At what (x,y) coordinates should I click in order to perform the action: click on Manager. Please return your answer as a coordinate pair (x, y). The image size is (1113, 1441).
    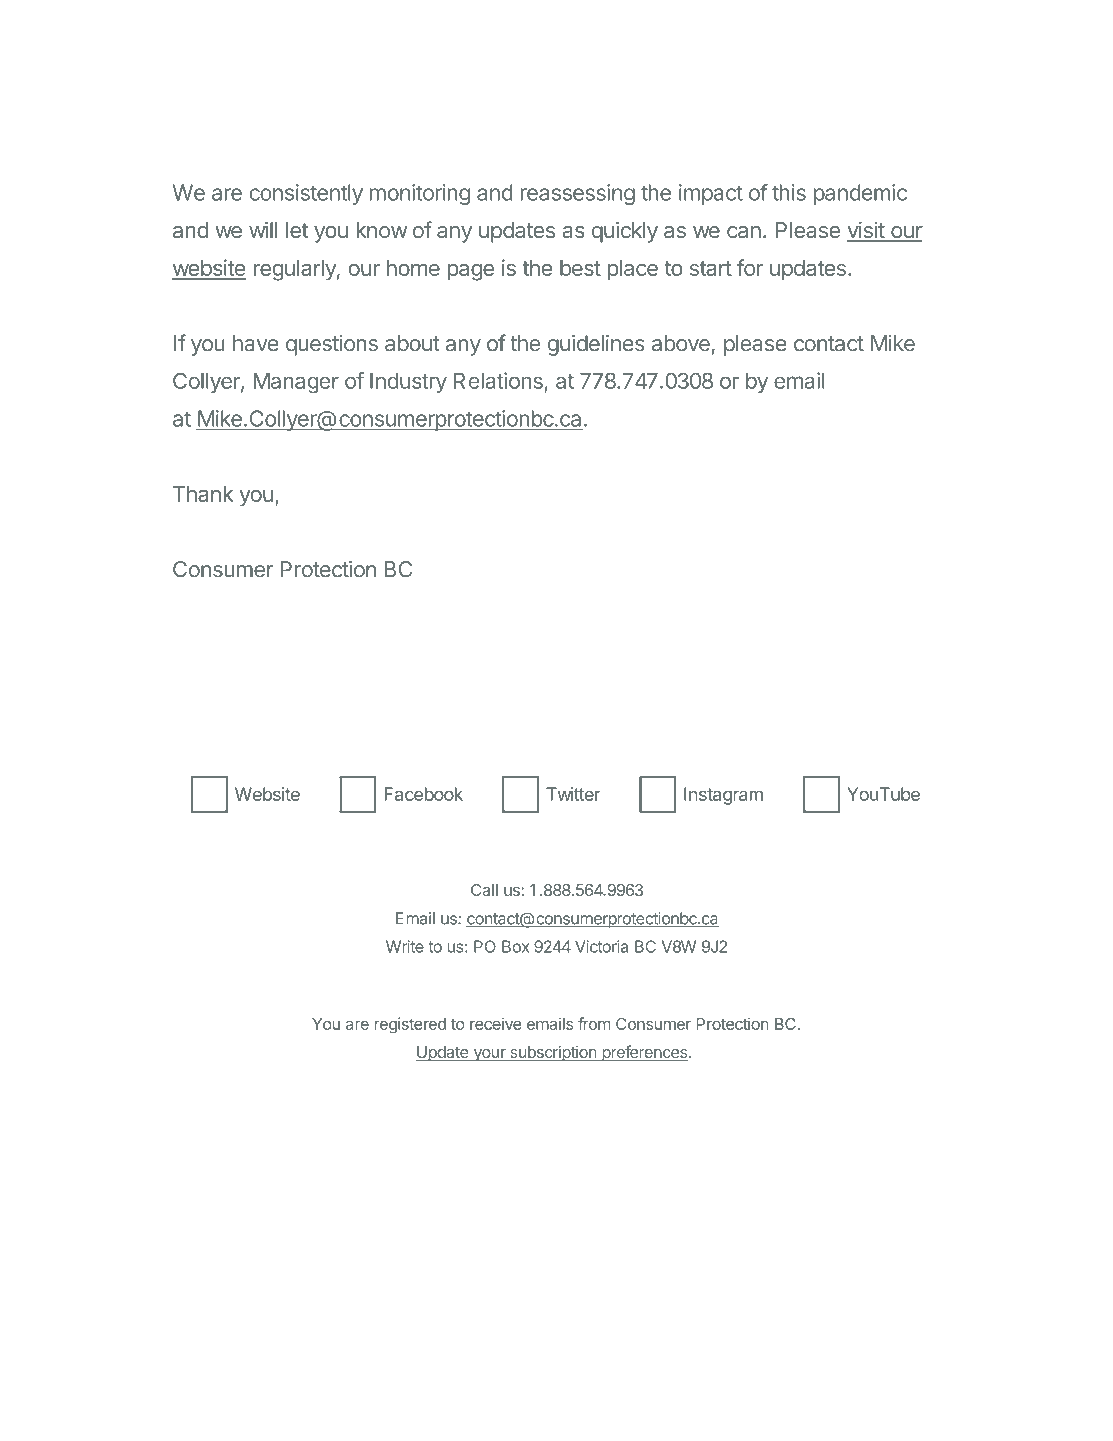
    Looking at the image, I should click on (296, 383).
